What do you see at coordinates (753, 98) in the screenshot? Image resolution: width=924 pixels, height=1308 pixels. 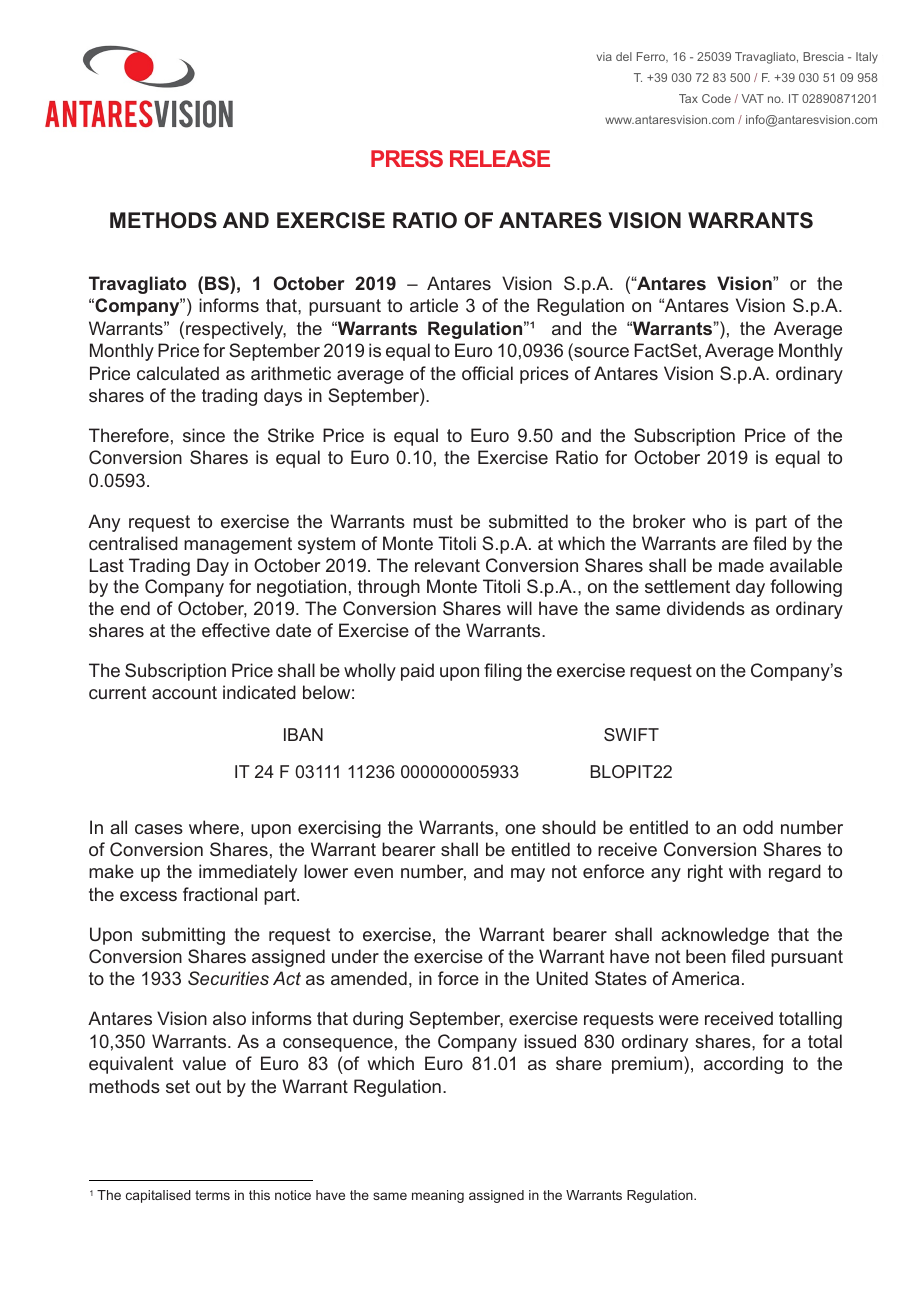 I see `VAT` at bounding box center [753, 98].
